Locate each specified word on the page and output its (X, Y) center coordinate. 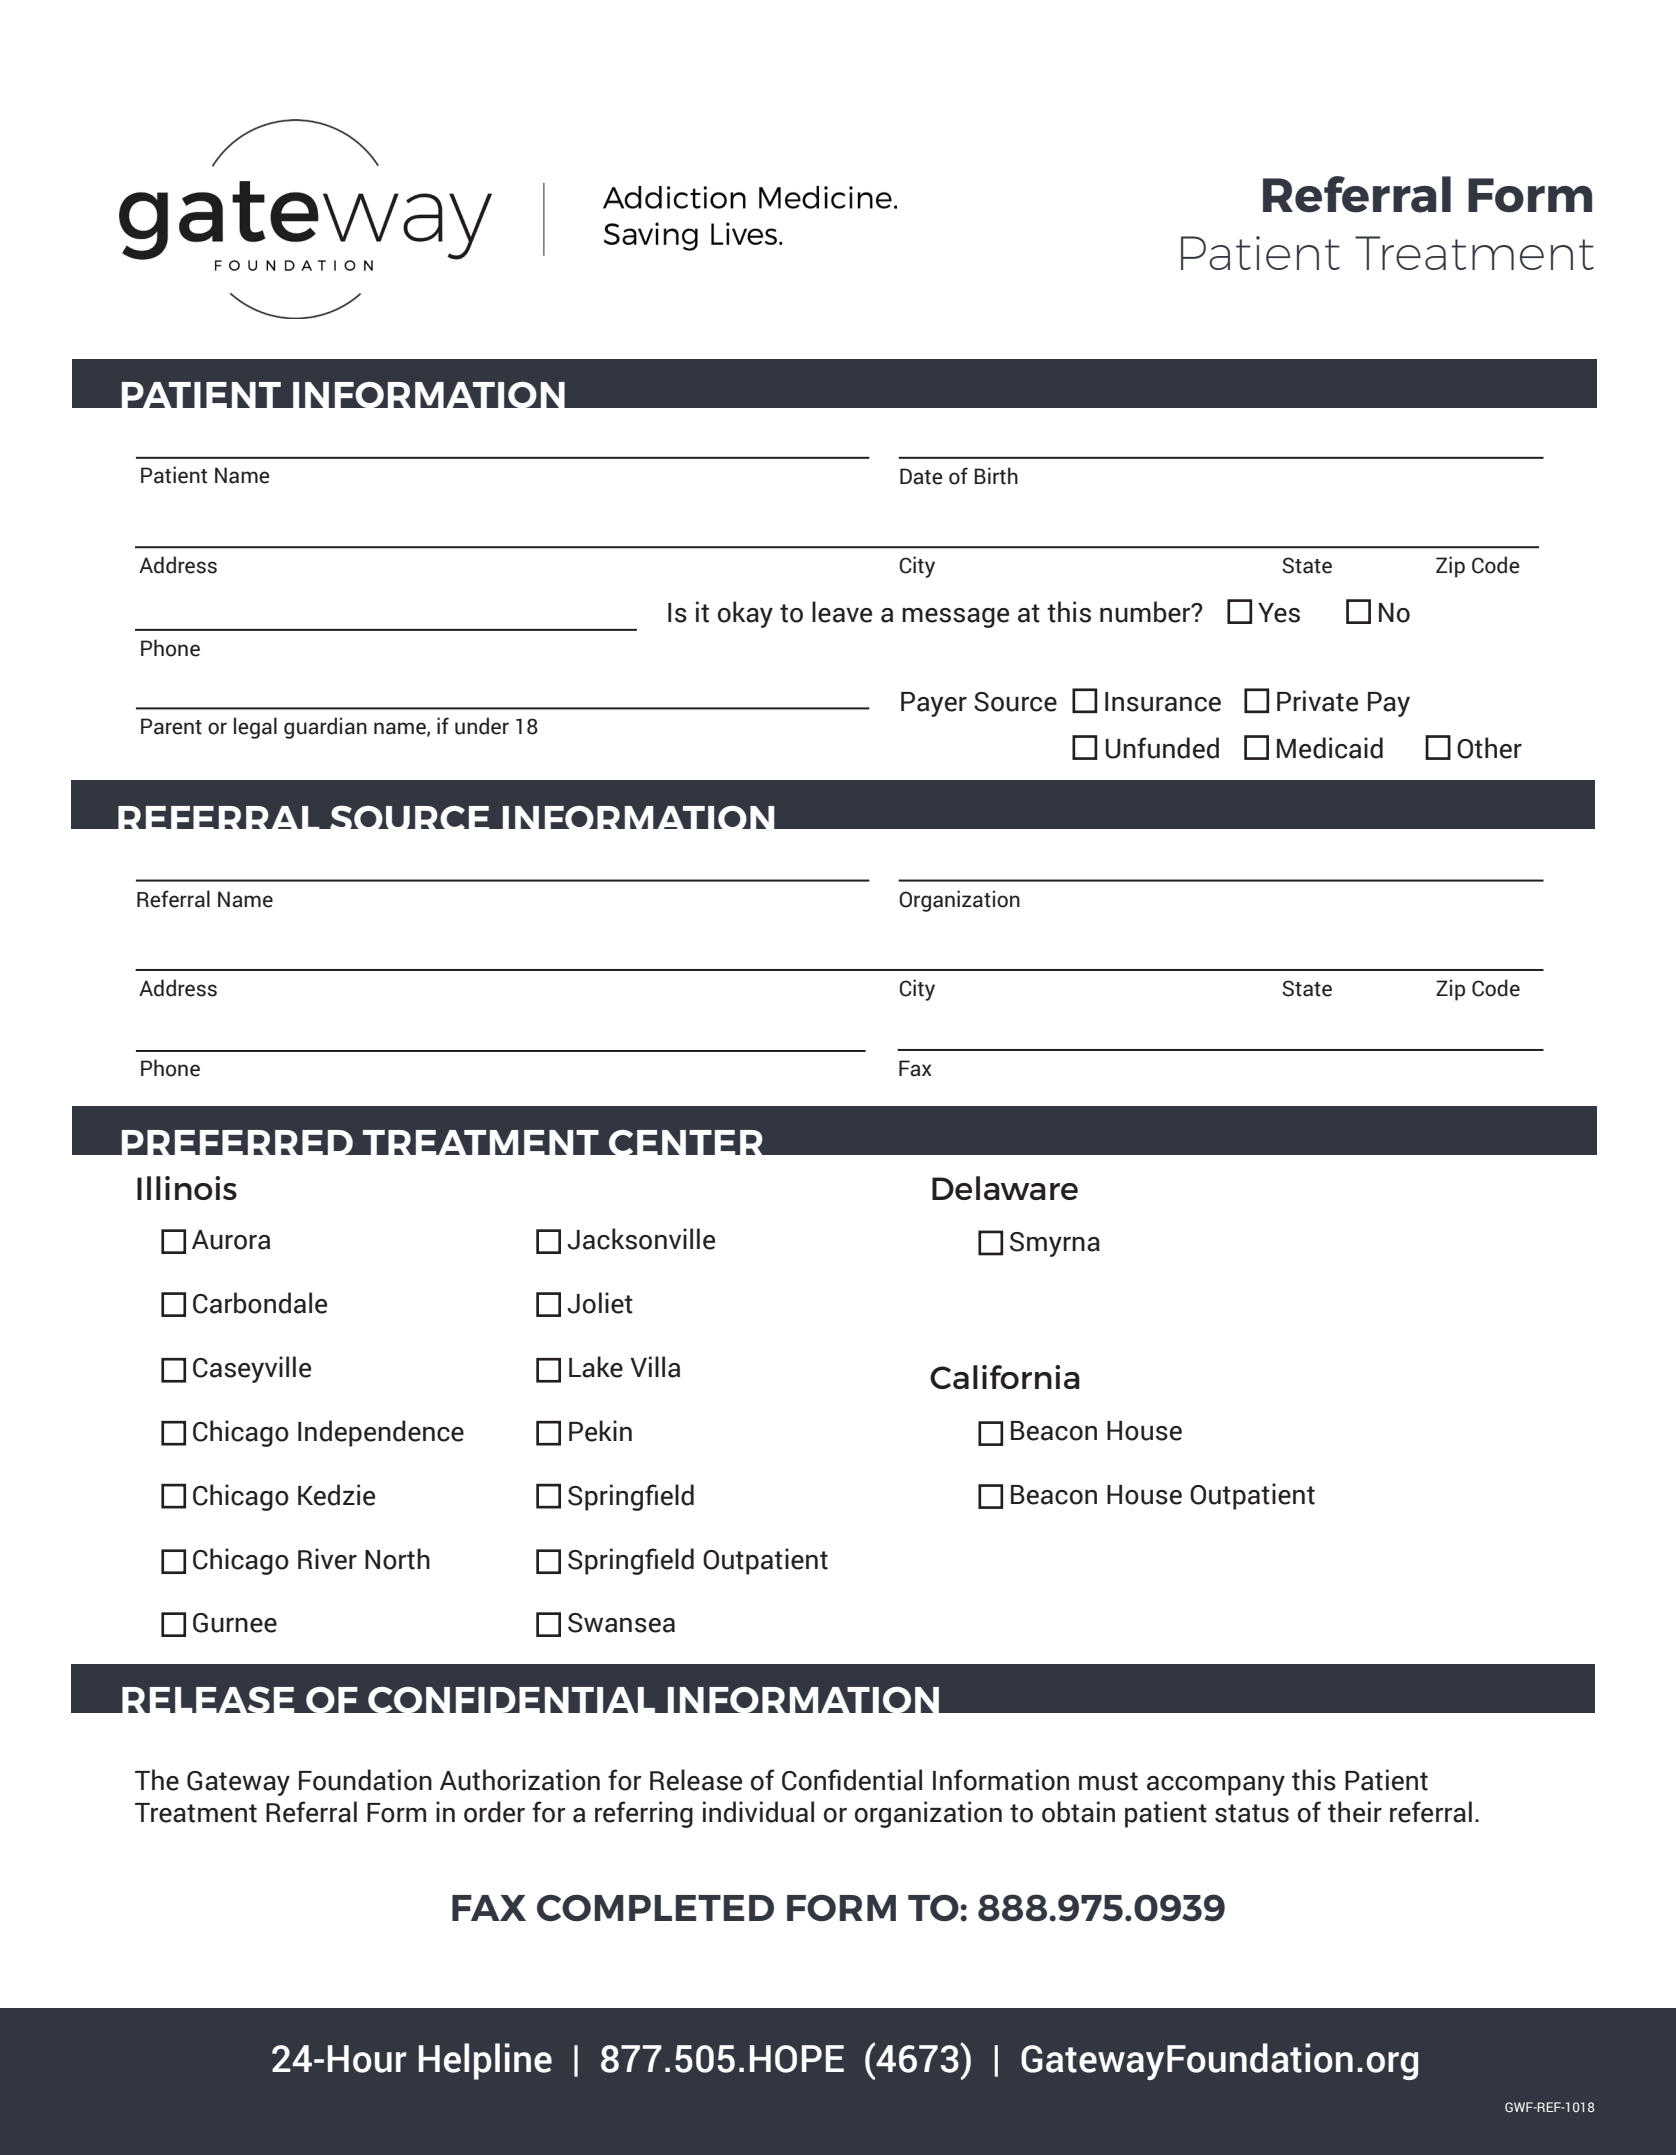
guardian (325, 728)
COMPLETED (655, 1908)
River (327, 1559)
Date (921, 476)
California (1005, 1377)
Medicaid (1330, 748)
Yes (1279, 613)
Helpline (485, 2061)
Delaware (1005, 1188)
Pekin (600, 1431)
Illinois (187, 1188)
